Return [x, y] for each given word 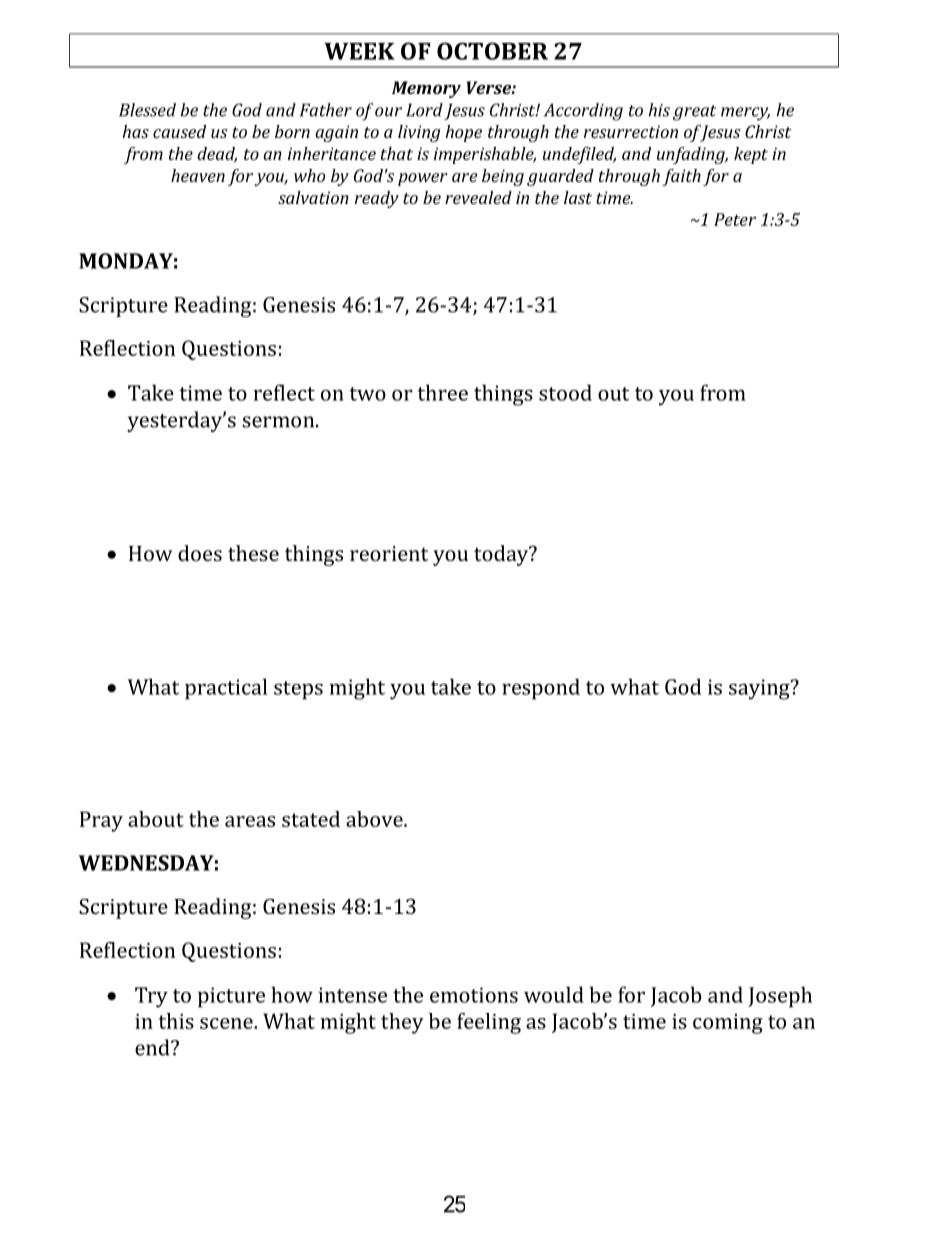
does [200, 553]
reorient [389, 553]
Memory [426, 89]
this [176, 1021]
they [402, 1023]
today [502, 555]
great [694, 113]
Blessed [147, 110]
